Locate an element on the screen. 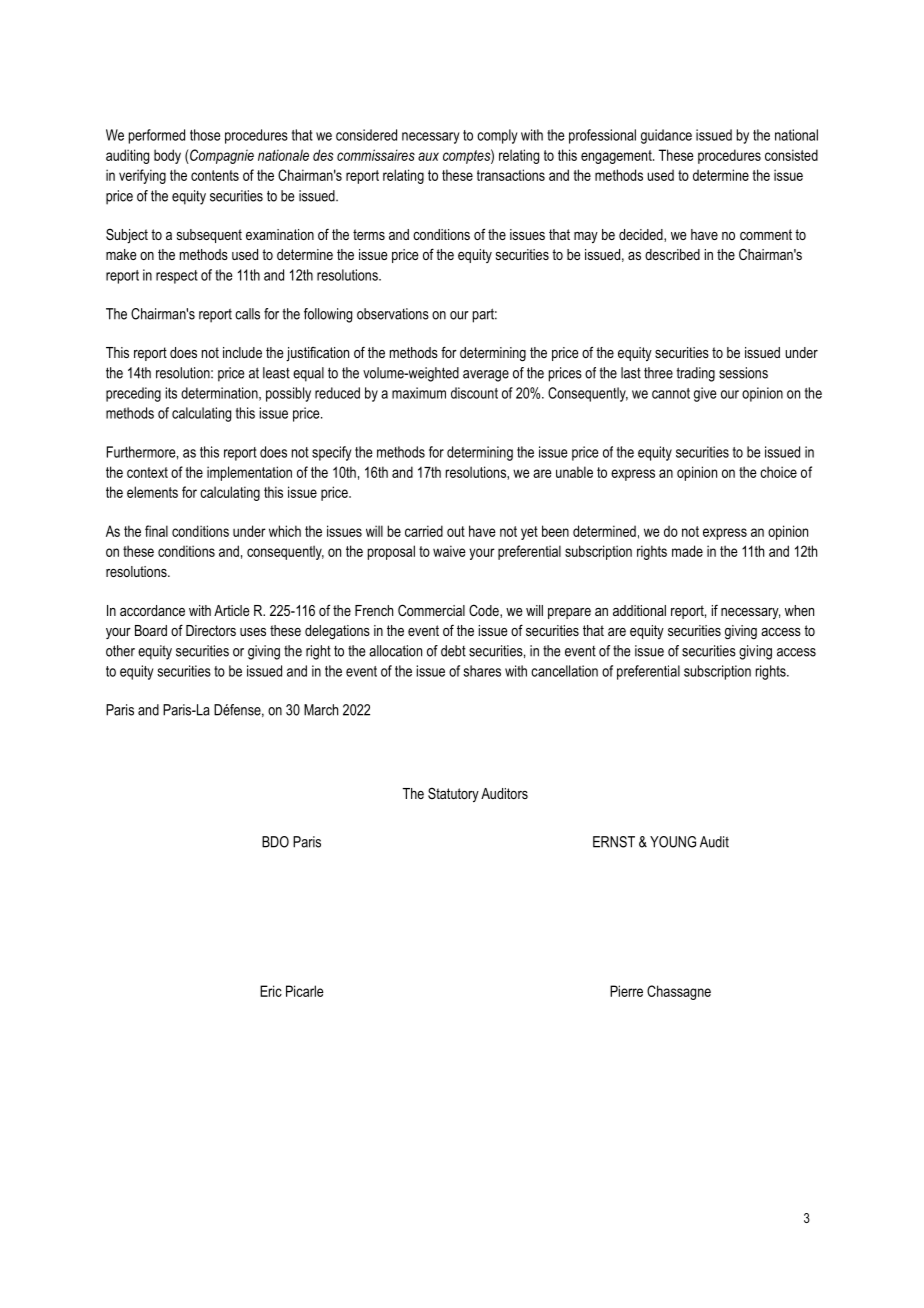  Eric is located at coordinates (271, 991).
